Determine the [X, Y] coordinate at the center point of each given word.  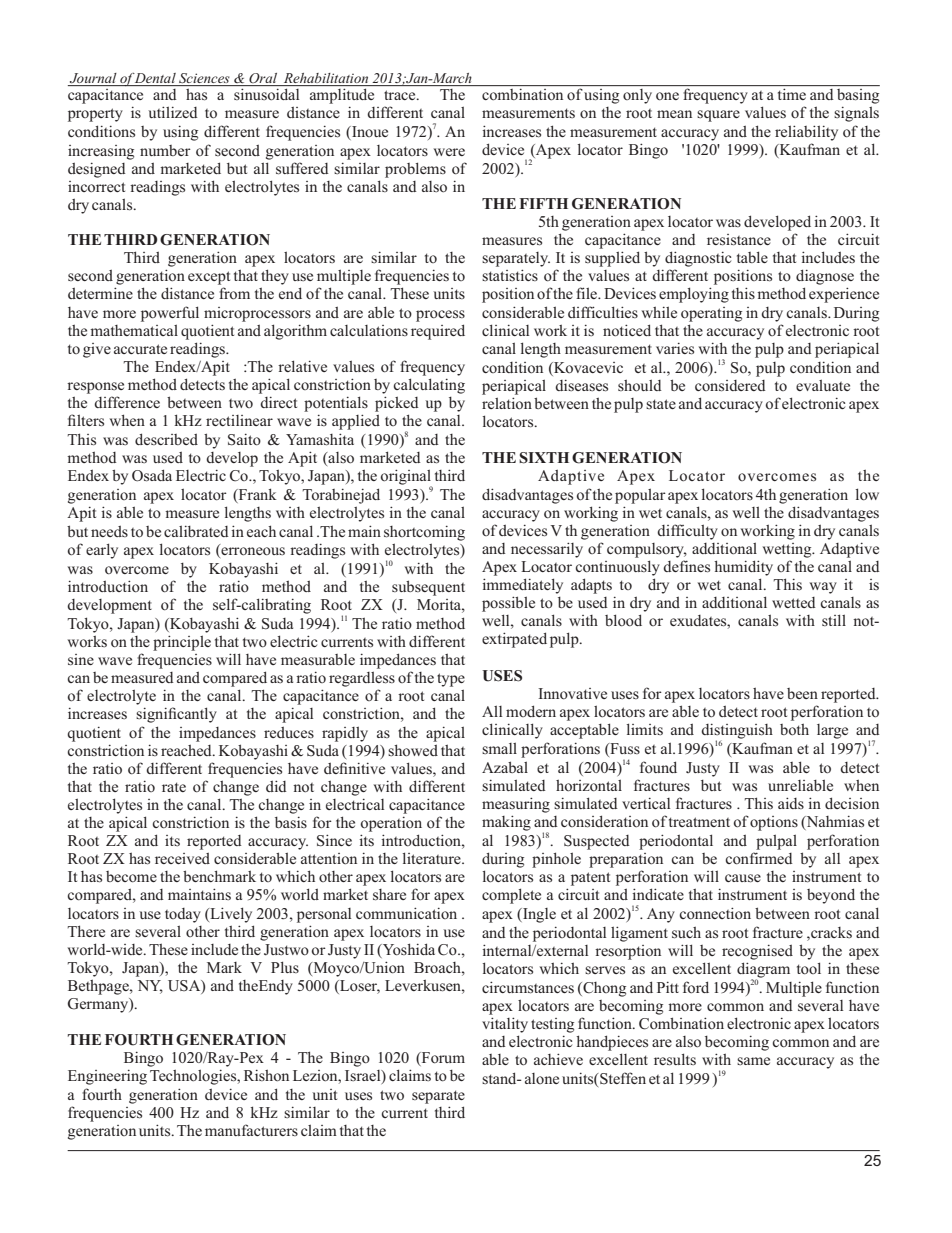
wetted [794, 602]
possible [508, 604]
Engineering [107, 1077]
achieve [558, 1059]
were [449, 152]
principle [182, 643]
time [792, 94]
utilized [173, 112]
